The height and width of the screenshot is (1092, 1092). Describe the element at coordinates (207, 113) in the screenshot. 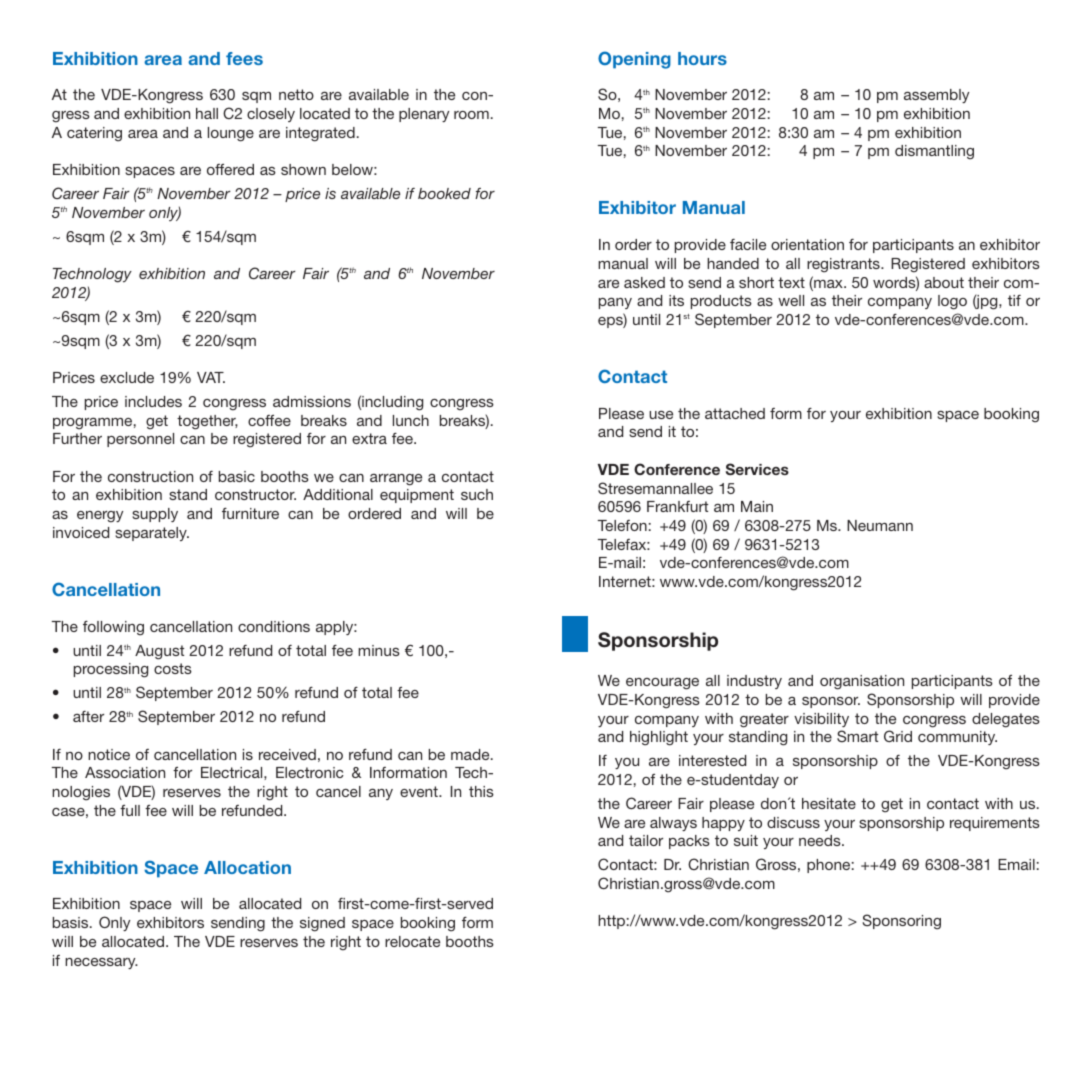

I see `hall` at that location.
